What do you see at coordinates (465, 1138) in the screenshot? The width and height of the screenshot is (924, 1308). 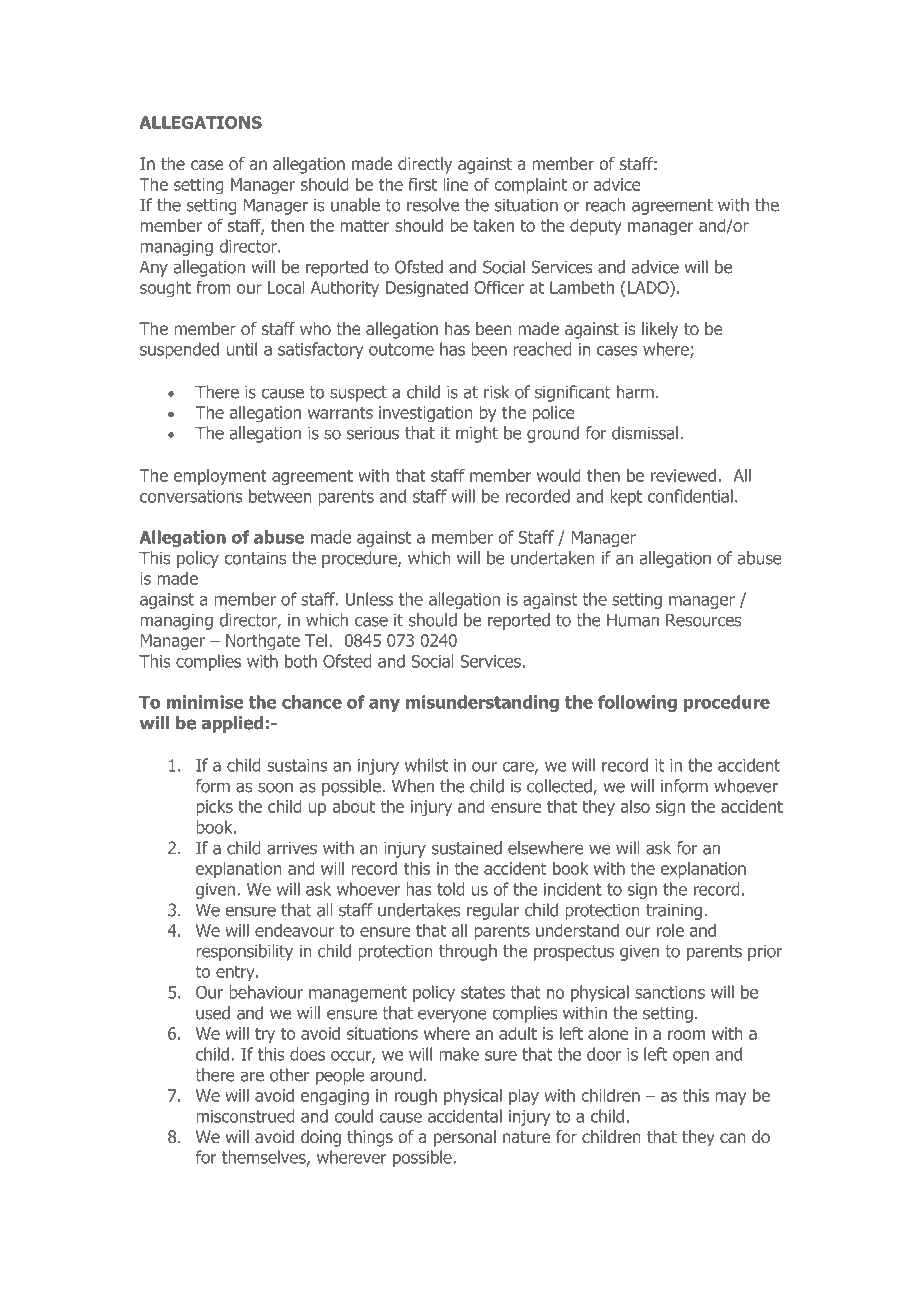 I see `personal` at bounding box center [465, 1138].
